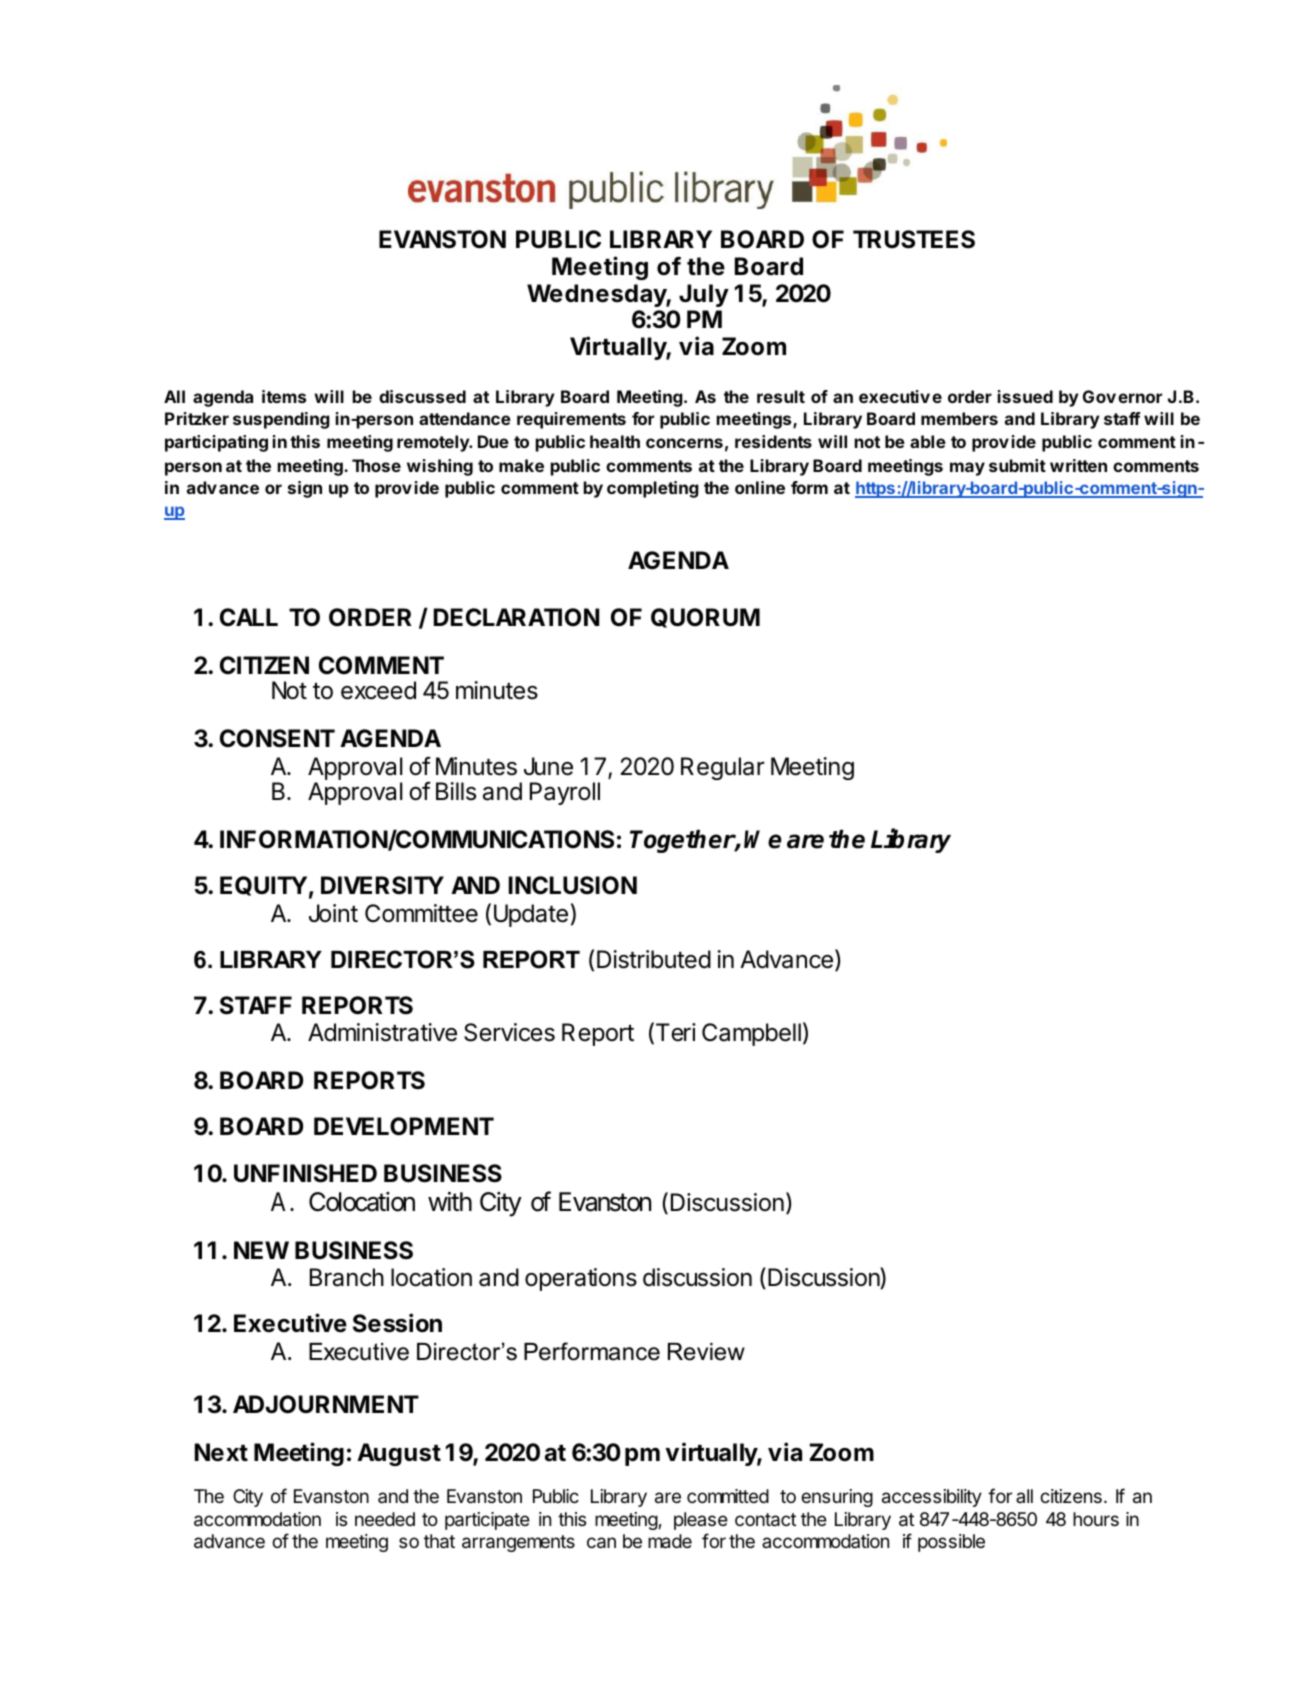  Describe the element at coordinates (704, 295) in the document. I see `July` at that location.
